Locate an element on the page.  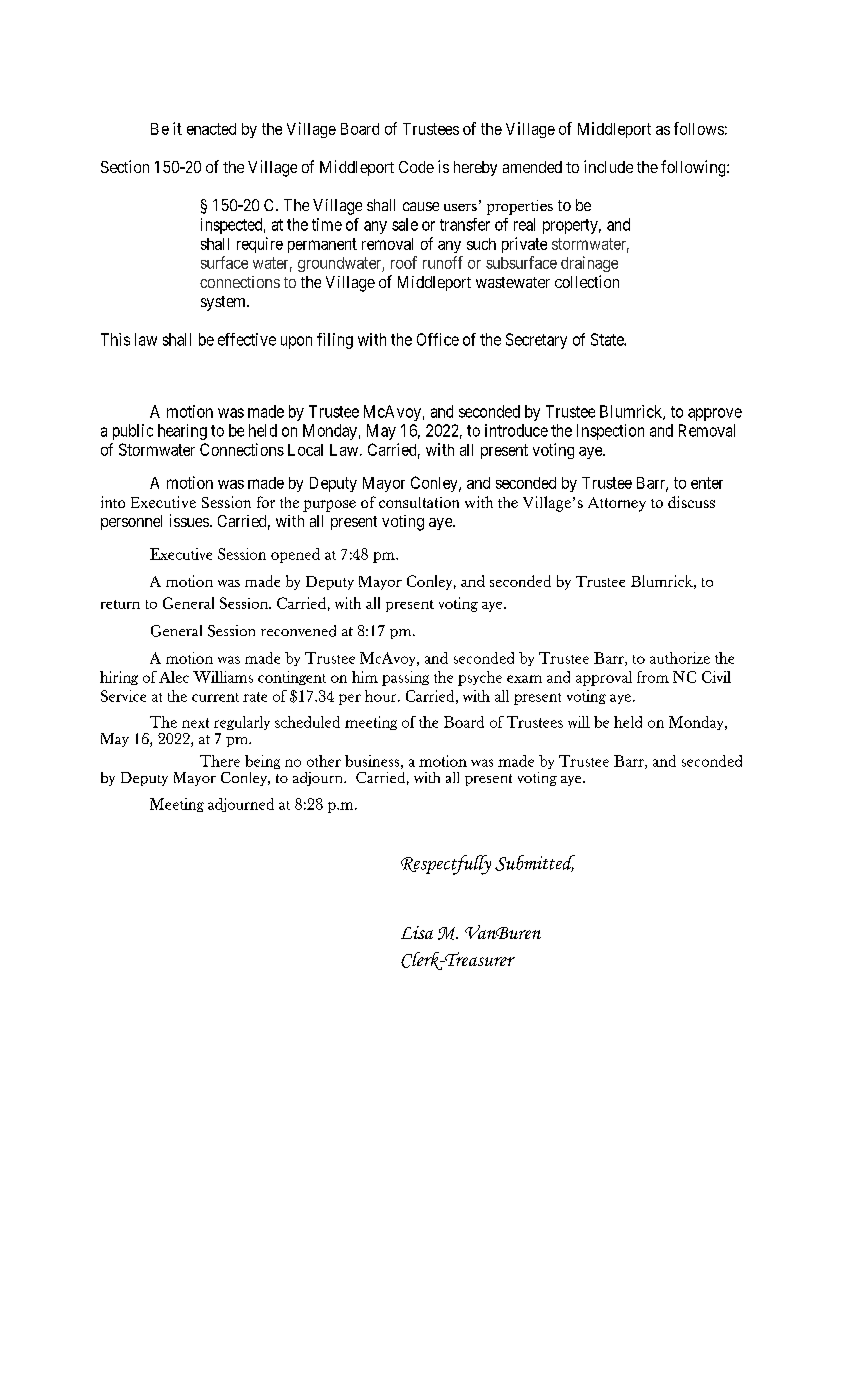
hour is located at coordinates (382, 696).
